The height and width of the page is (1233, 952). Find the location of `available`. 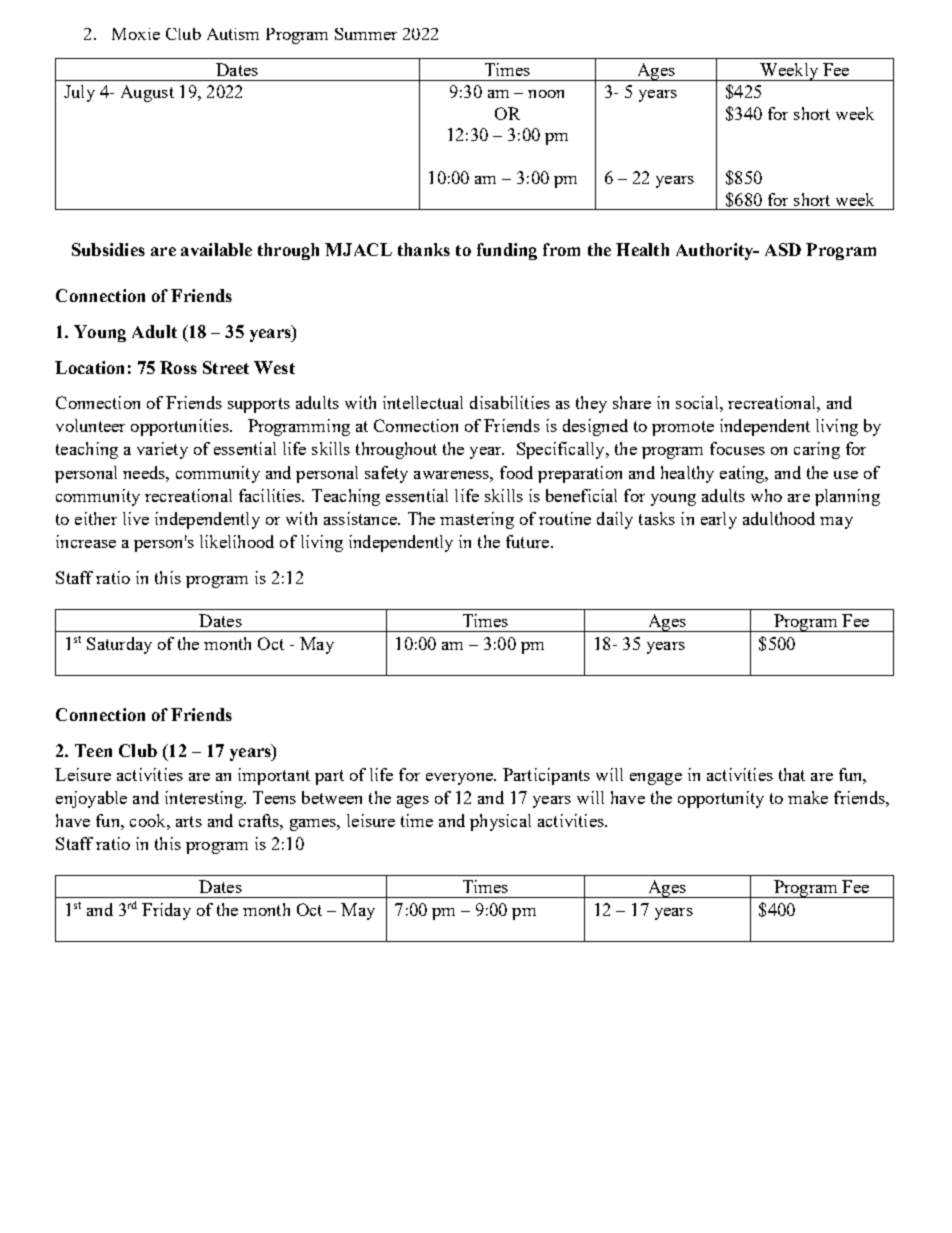

available is located at coordinates (216, 249).
